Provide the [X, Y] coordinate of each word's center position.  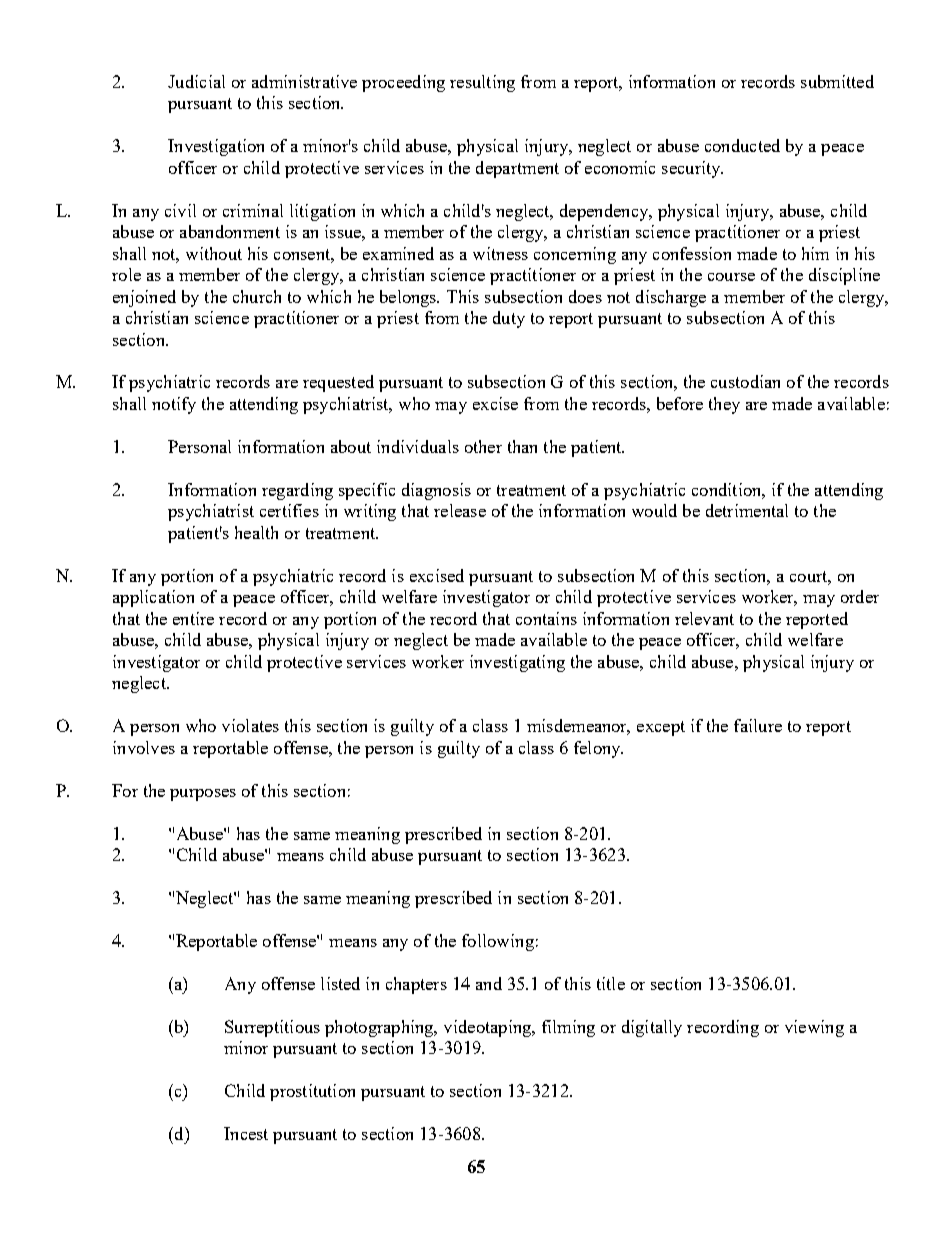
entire [193, 618]
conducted [742, 145]
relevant [704, 618]
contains [546, 618]
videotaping [489, 1028]
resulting [482, 83]
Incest [246, 1133]
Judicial [196, 81]
